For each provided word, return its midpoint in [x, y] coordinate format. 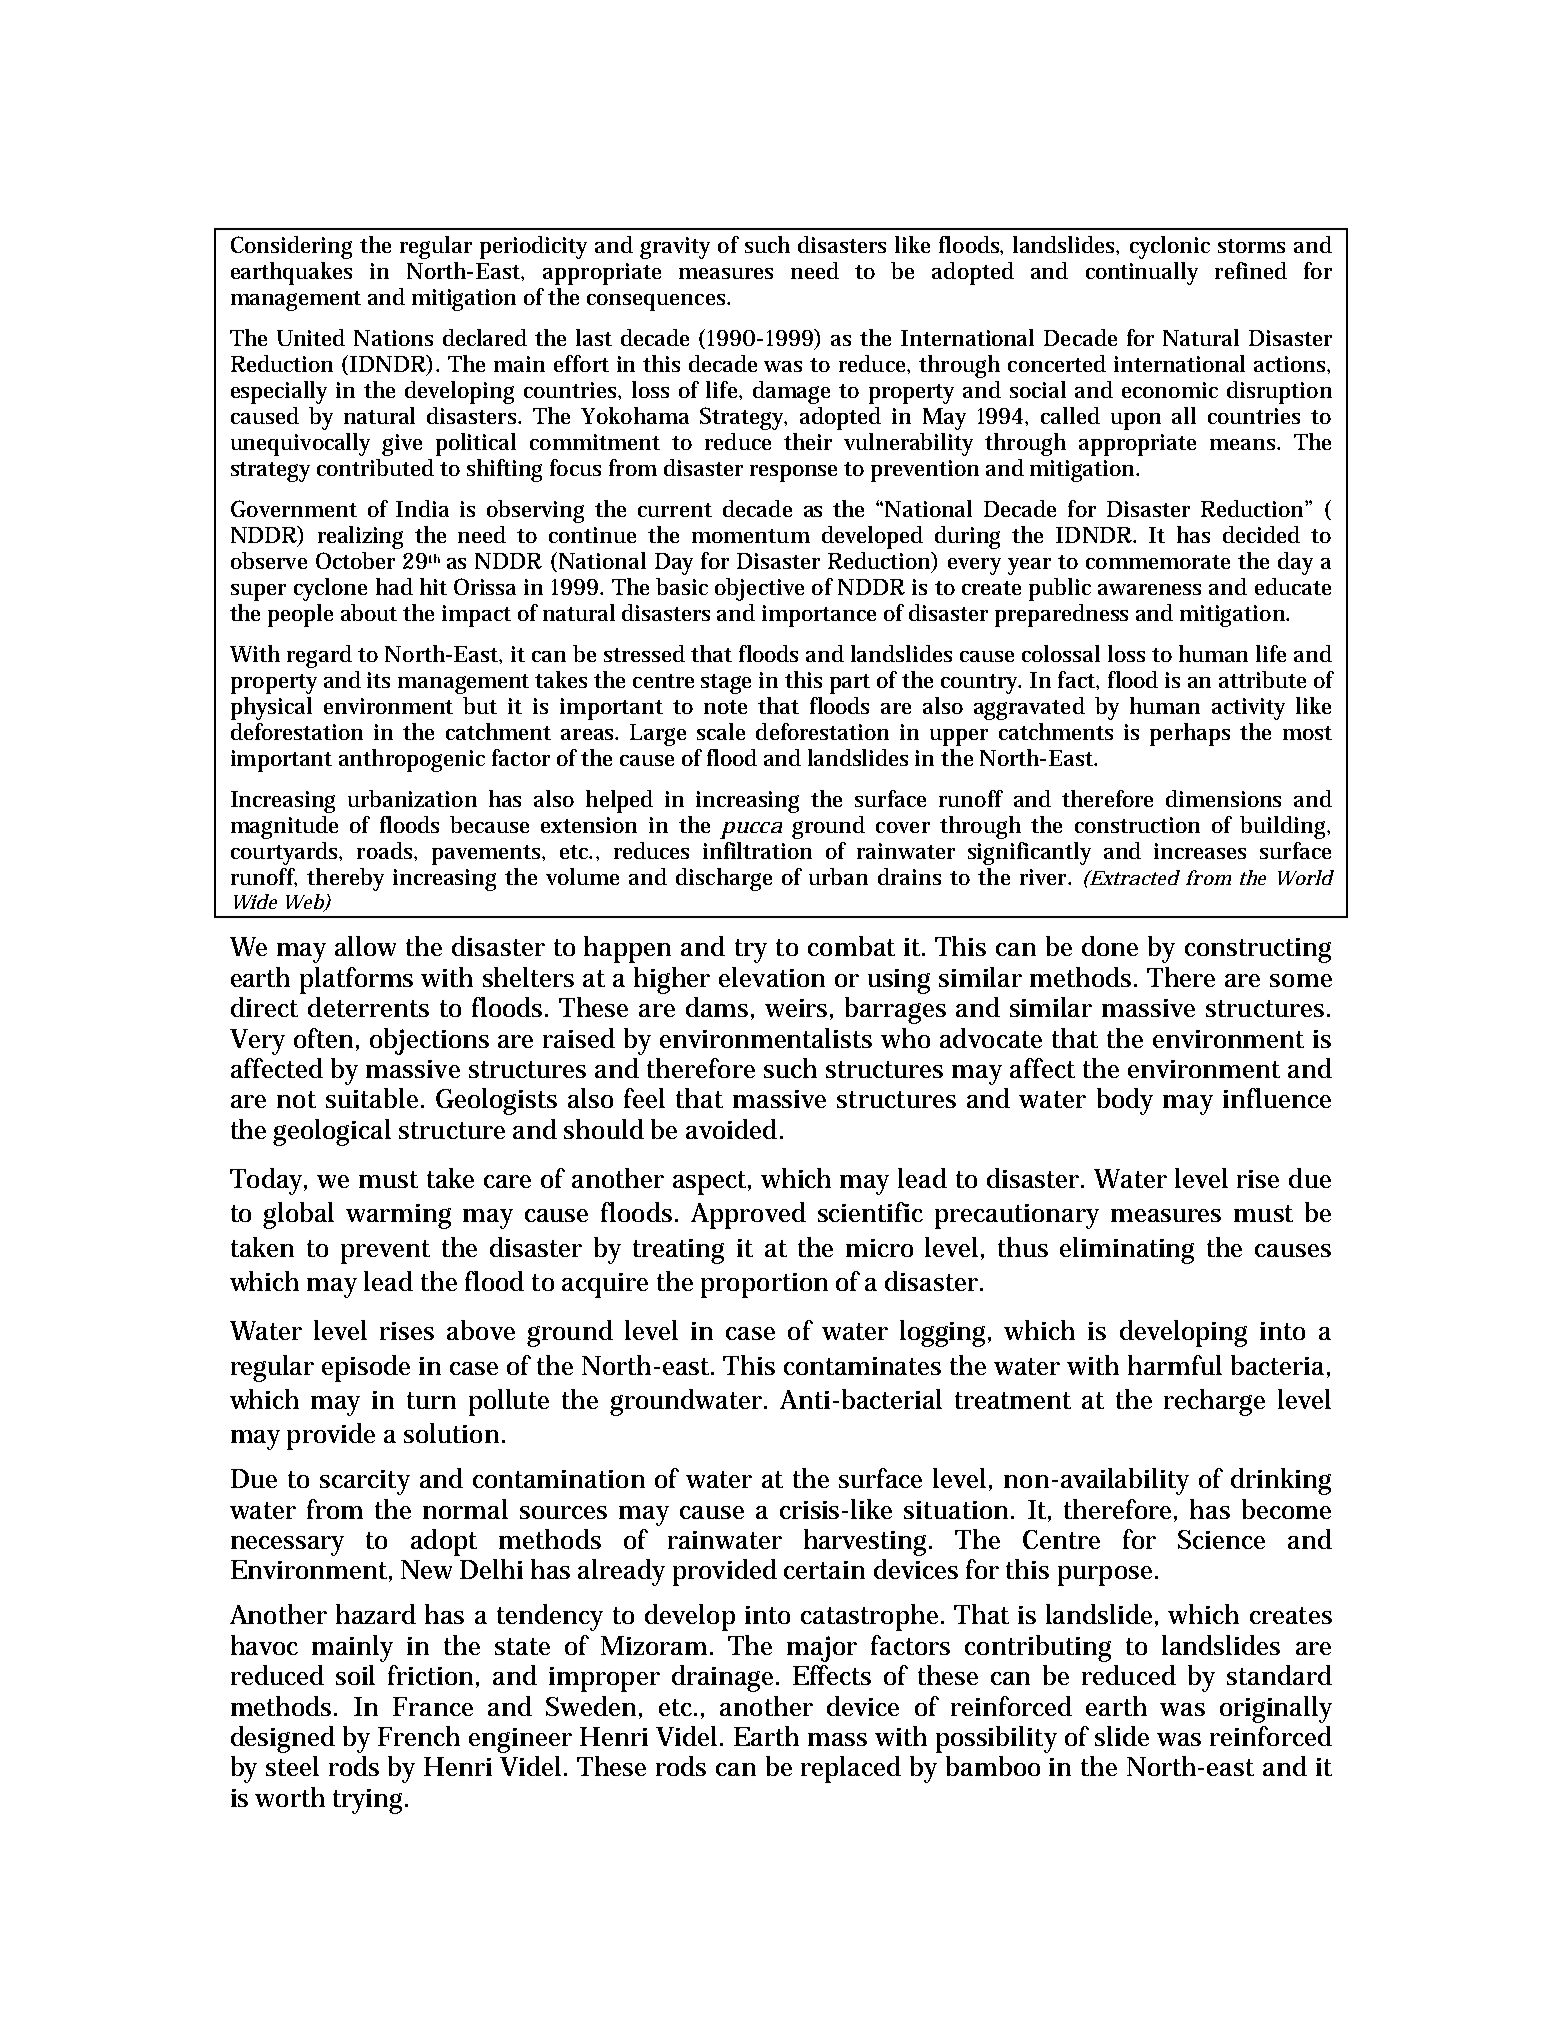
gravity [675, 248]
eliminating [1127, 1250]
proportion [764, 1285]
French [419, 1736]
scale [721, 731]
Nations [393, 338]
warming [398, 1216]
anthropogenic [412, 760]
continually [1142, 273]
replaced [851, 1769]
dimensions [1223, 798]
